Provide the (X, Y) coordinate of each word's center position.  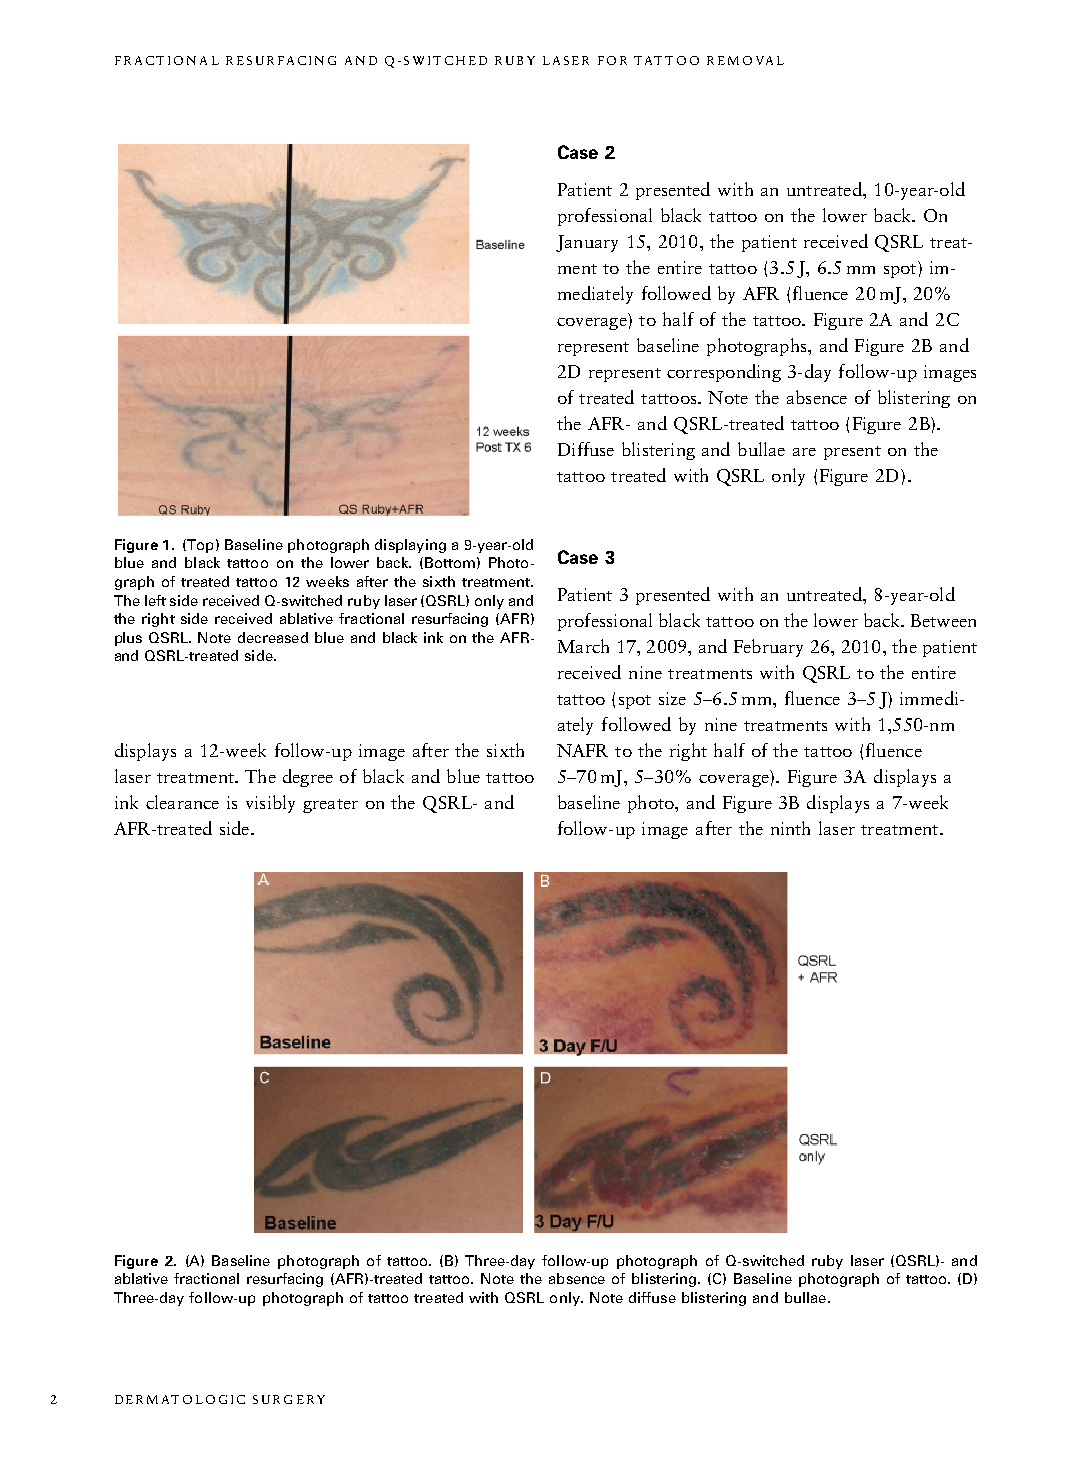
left (155, 600)
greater (330, 806)
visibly (270, 804)
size (672, 698)
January (587, 243)
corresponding (724, 373)
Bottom (450, 562)
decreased (273, 637)
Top (199, 546)
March (583, 646)
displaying (410, 546)
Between (943, 620)
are (804, 452)
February (768, 648)
